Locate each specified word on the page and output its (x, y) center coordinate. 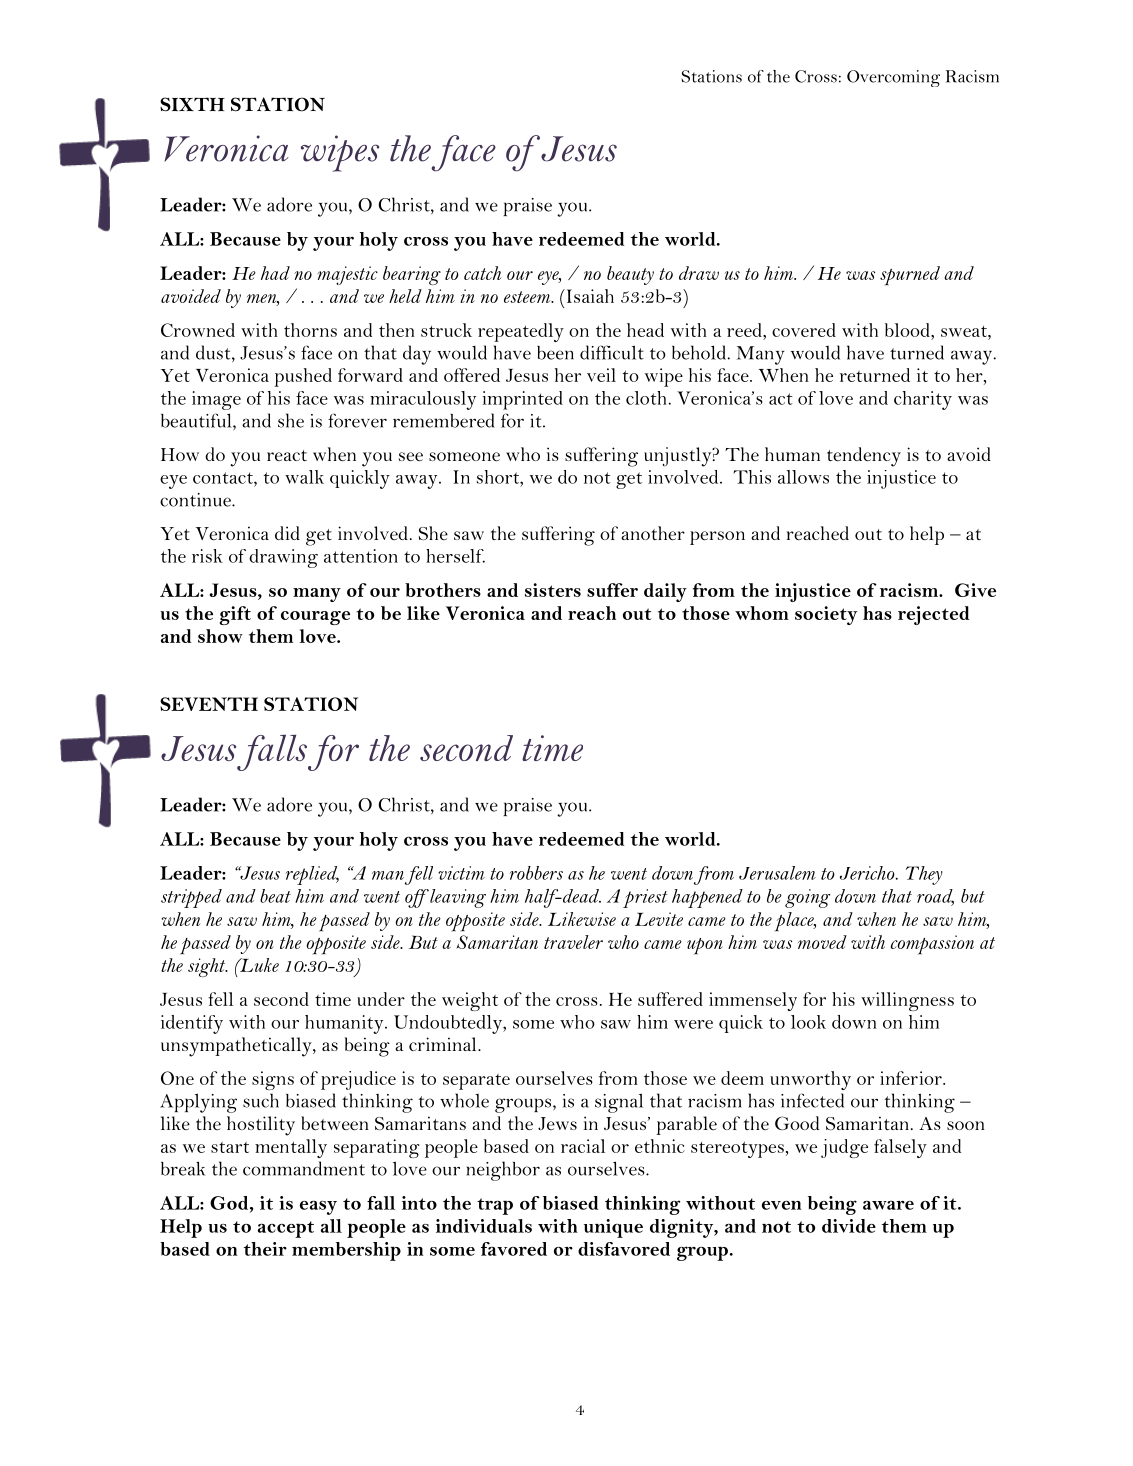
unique (613, 1228)
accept (286, 1229)
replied (312, 875)
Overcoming (893, 78)
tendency (864, 457)
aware (888, 1205)
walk (304, 477)
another (653, 533)
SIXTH (192, 104)
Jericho (868, 873)
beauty (630, 275)
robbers (536, 873)
